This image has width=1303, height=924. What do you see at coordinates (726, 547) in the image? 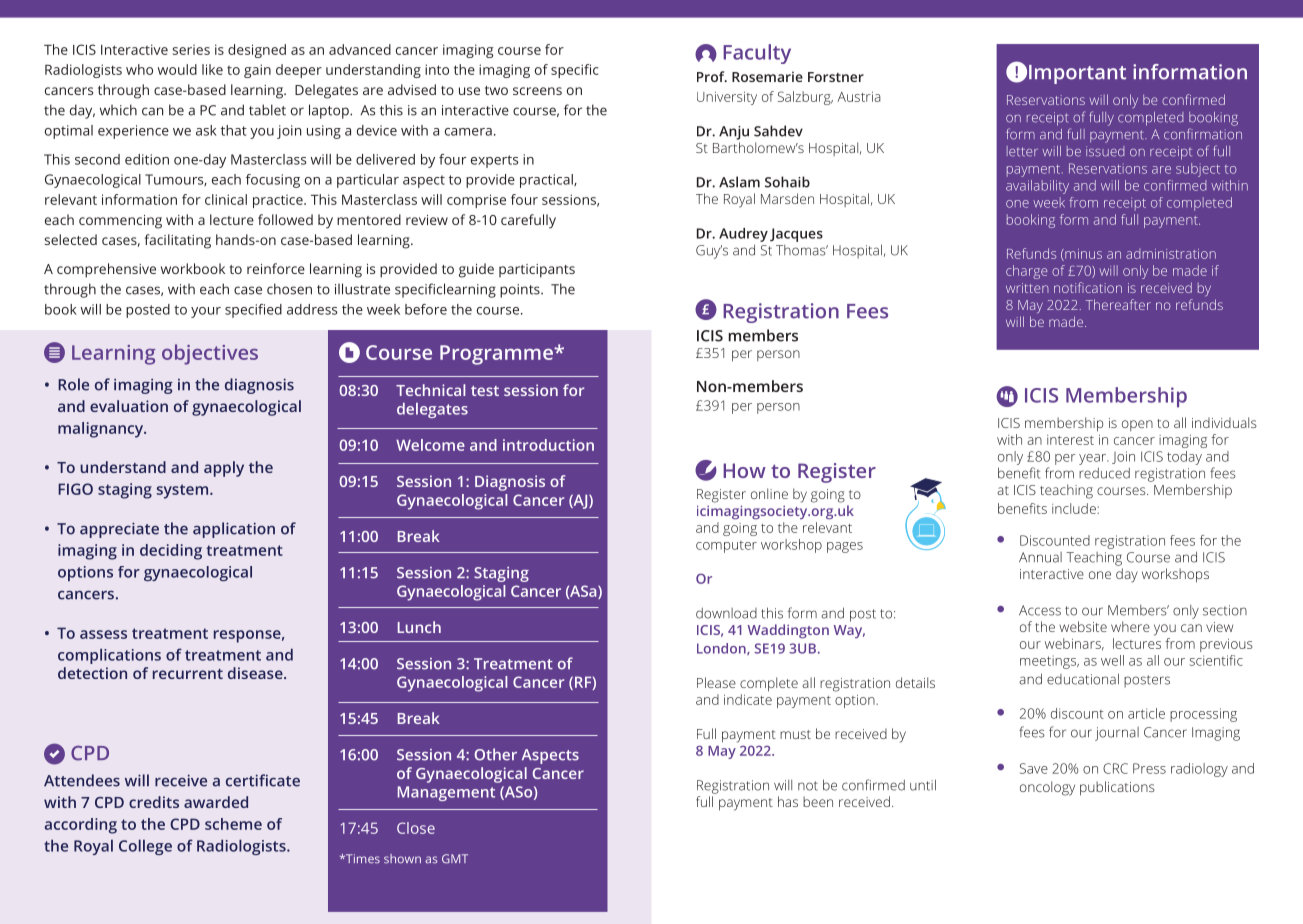
I see `computer` at bounding box center [726, 547].
